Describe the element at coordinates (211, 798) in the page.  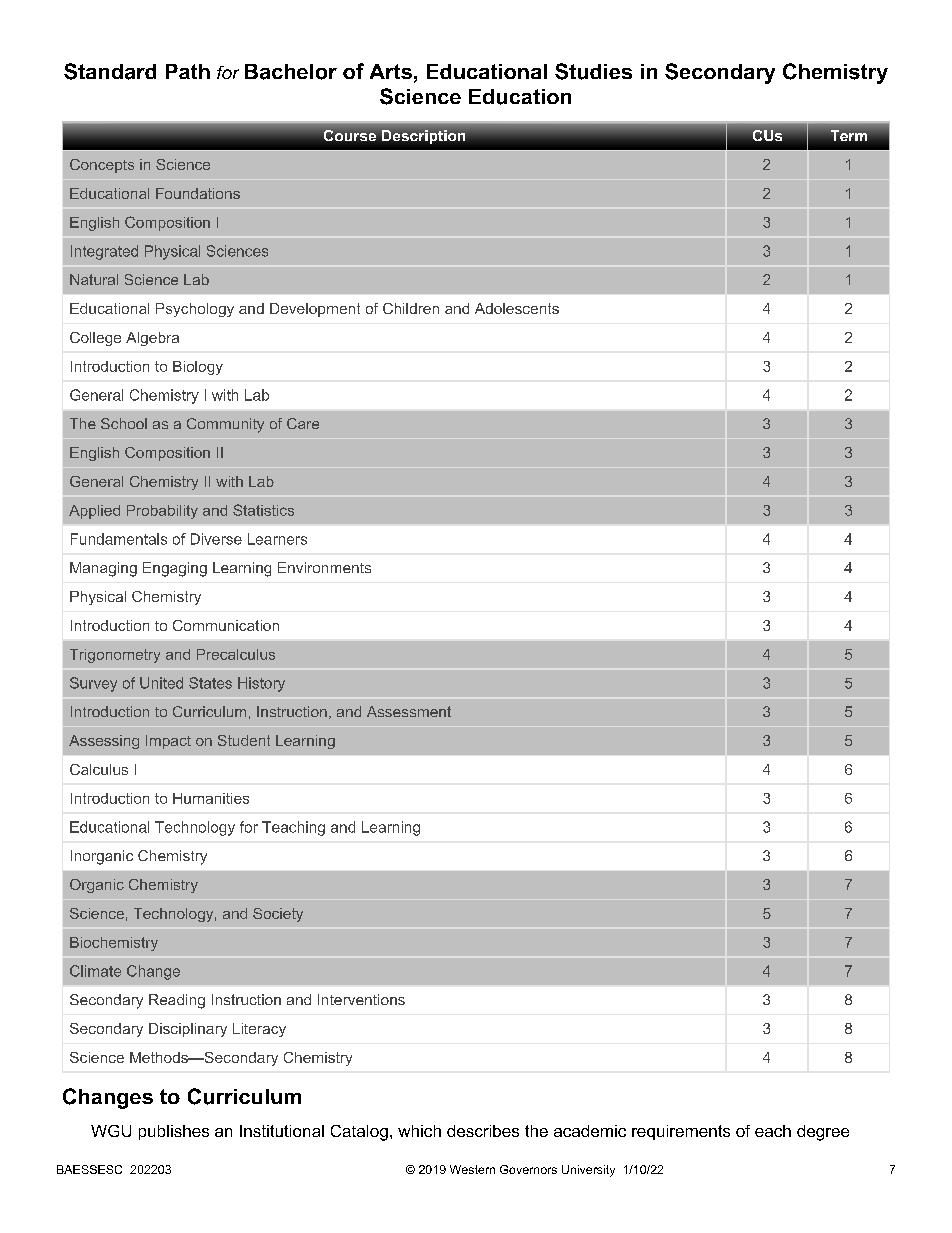
I see `Humanities` at that location.
